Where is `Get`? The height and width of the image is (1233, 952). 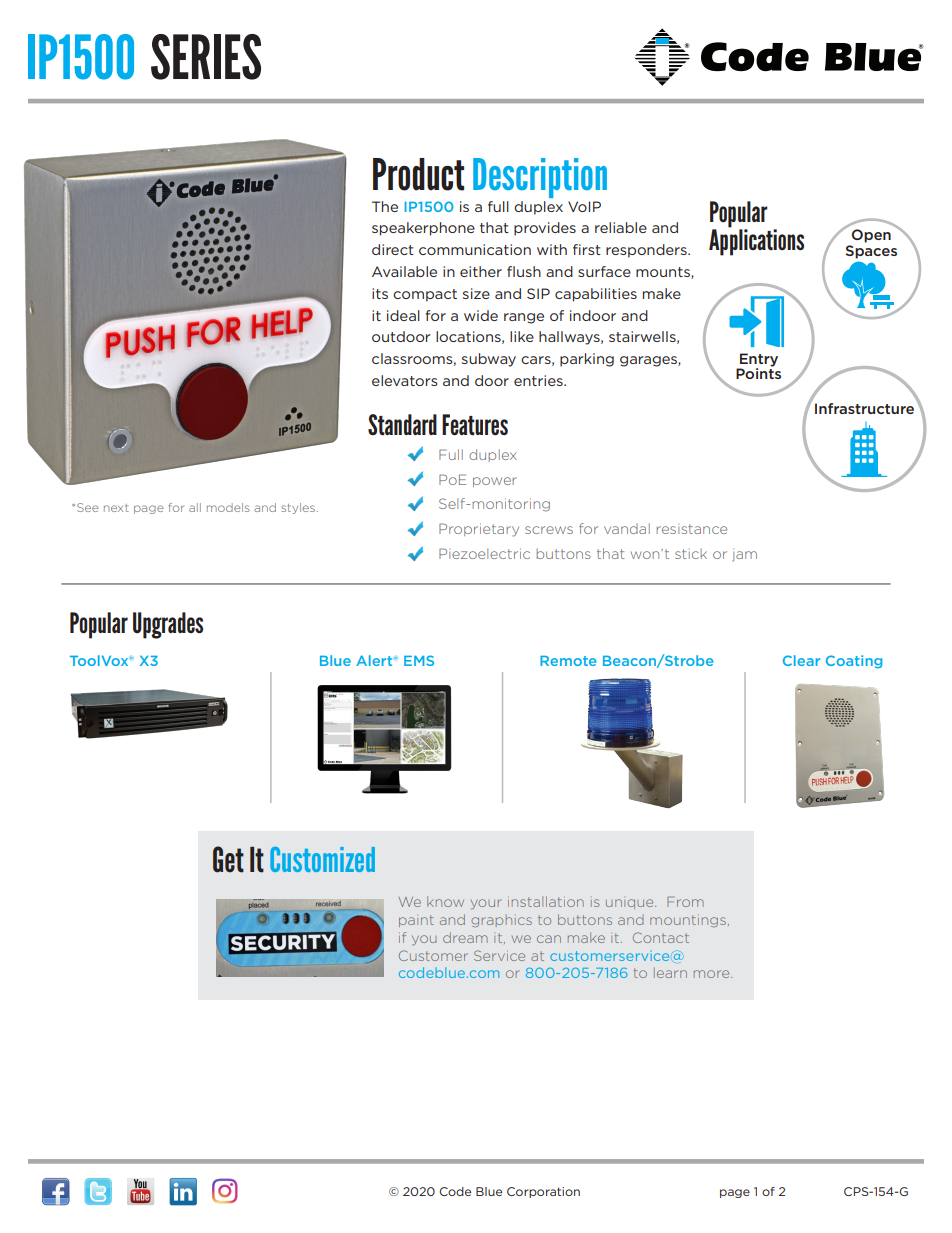 Get is located at coordinates (228, 859).
